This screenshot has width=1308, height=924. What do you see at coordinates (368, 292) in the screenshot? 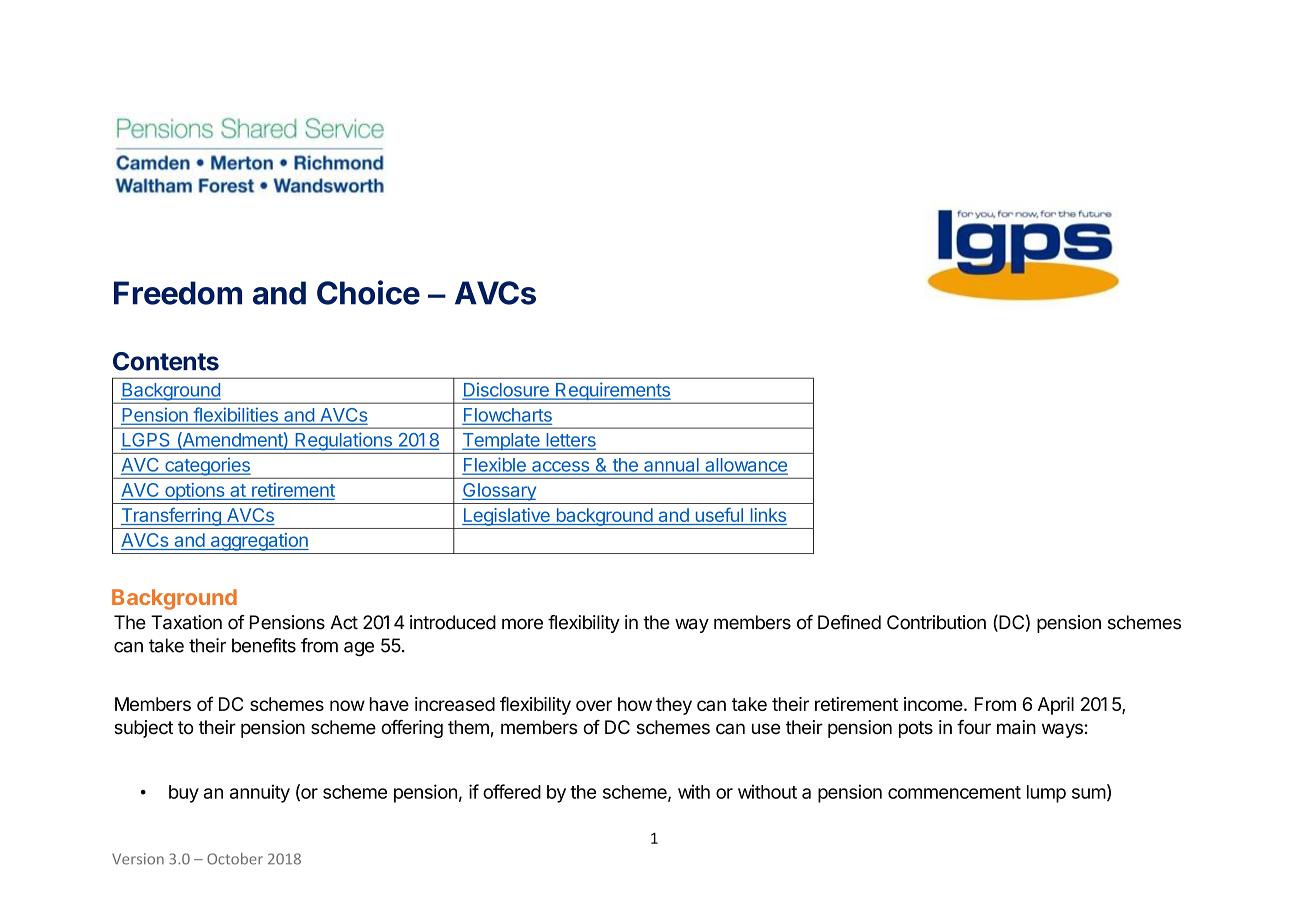
I see `Choice` at bounding box center [368, 292].
